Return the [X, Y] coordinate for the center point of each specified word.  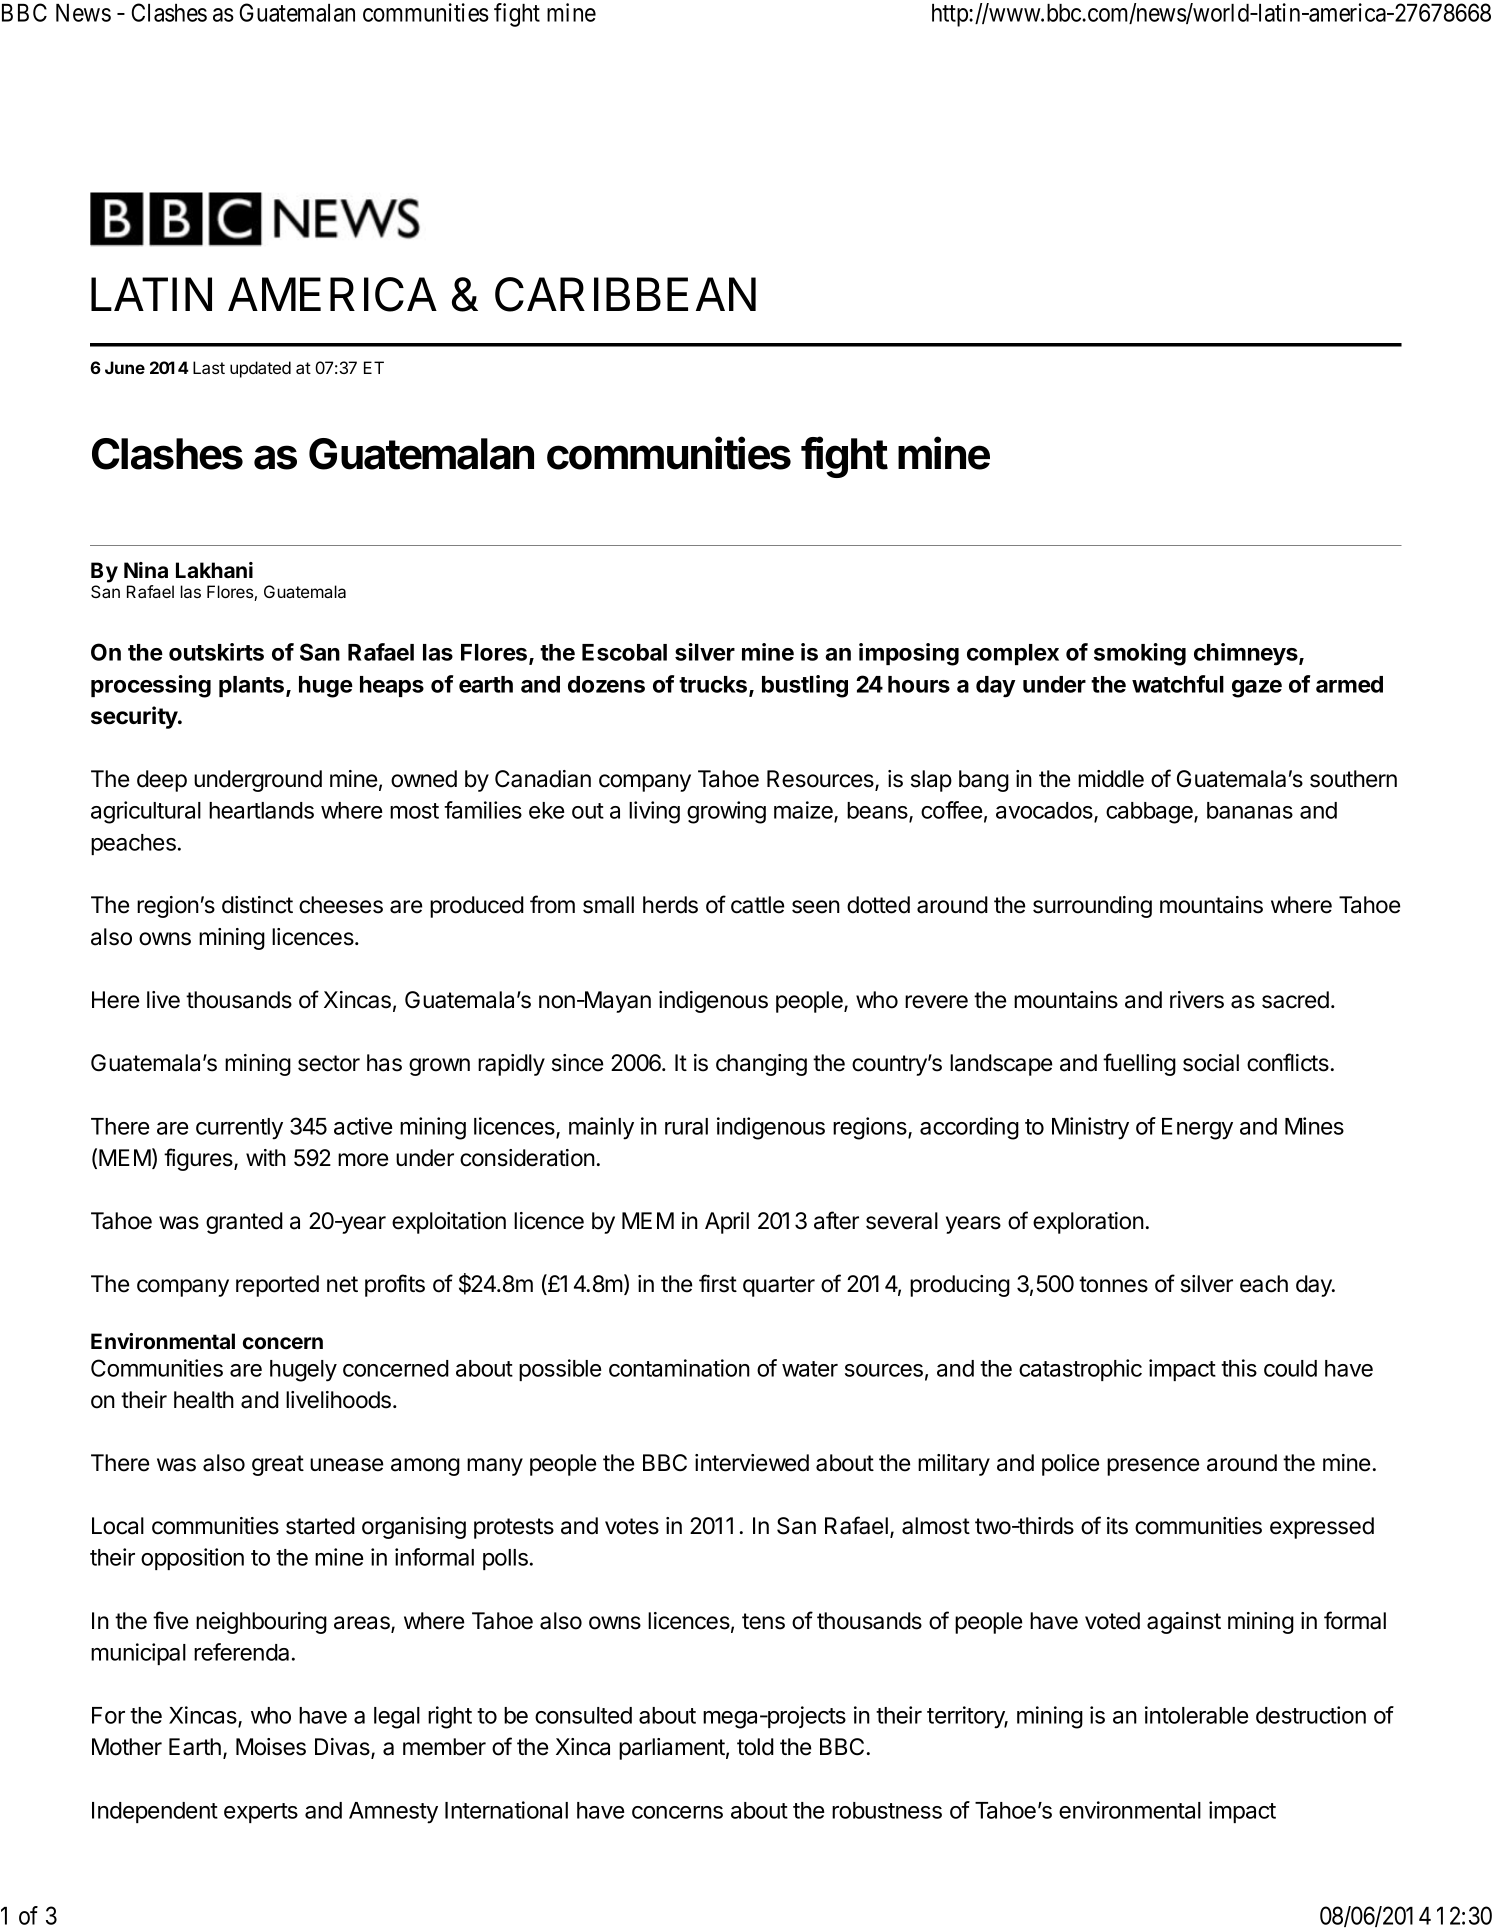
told [755, 1747]
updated [260, 369]
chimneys [1247, 654]
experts [261, 1813]
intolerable [1196, 1715]
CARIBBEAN [625, 294]
